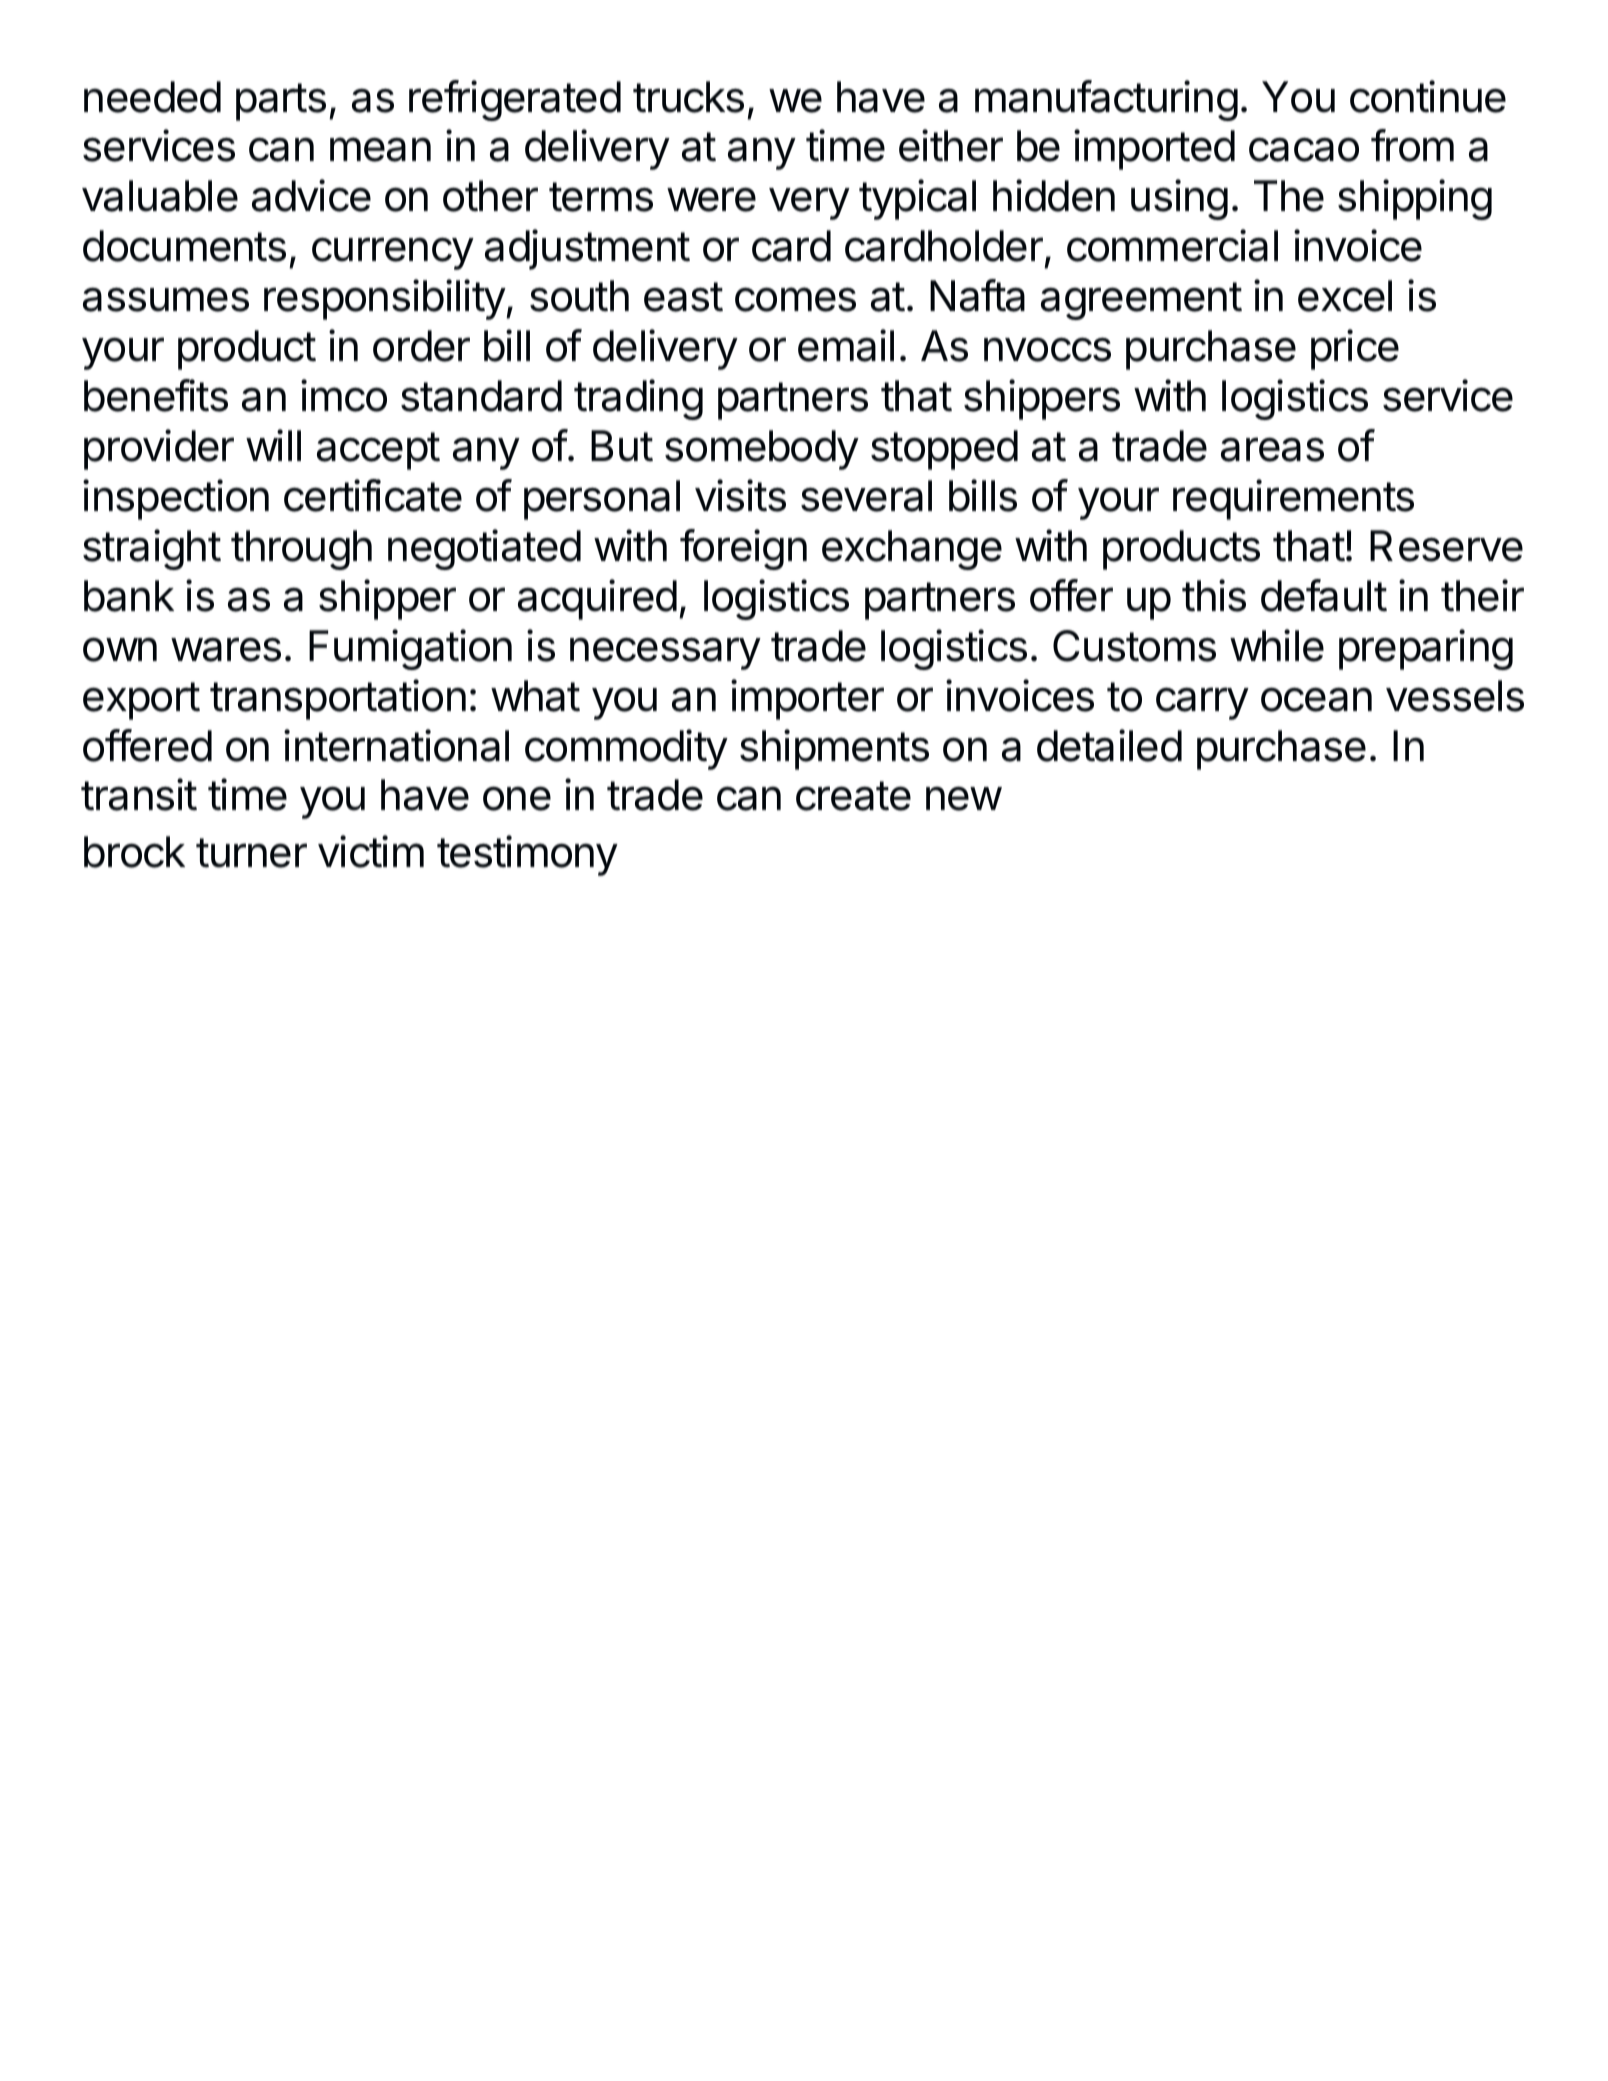 This document has width=1608, height=2081. I want to click on will, so click(273, 445).
